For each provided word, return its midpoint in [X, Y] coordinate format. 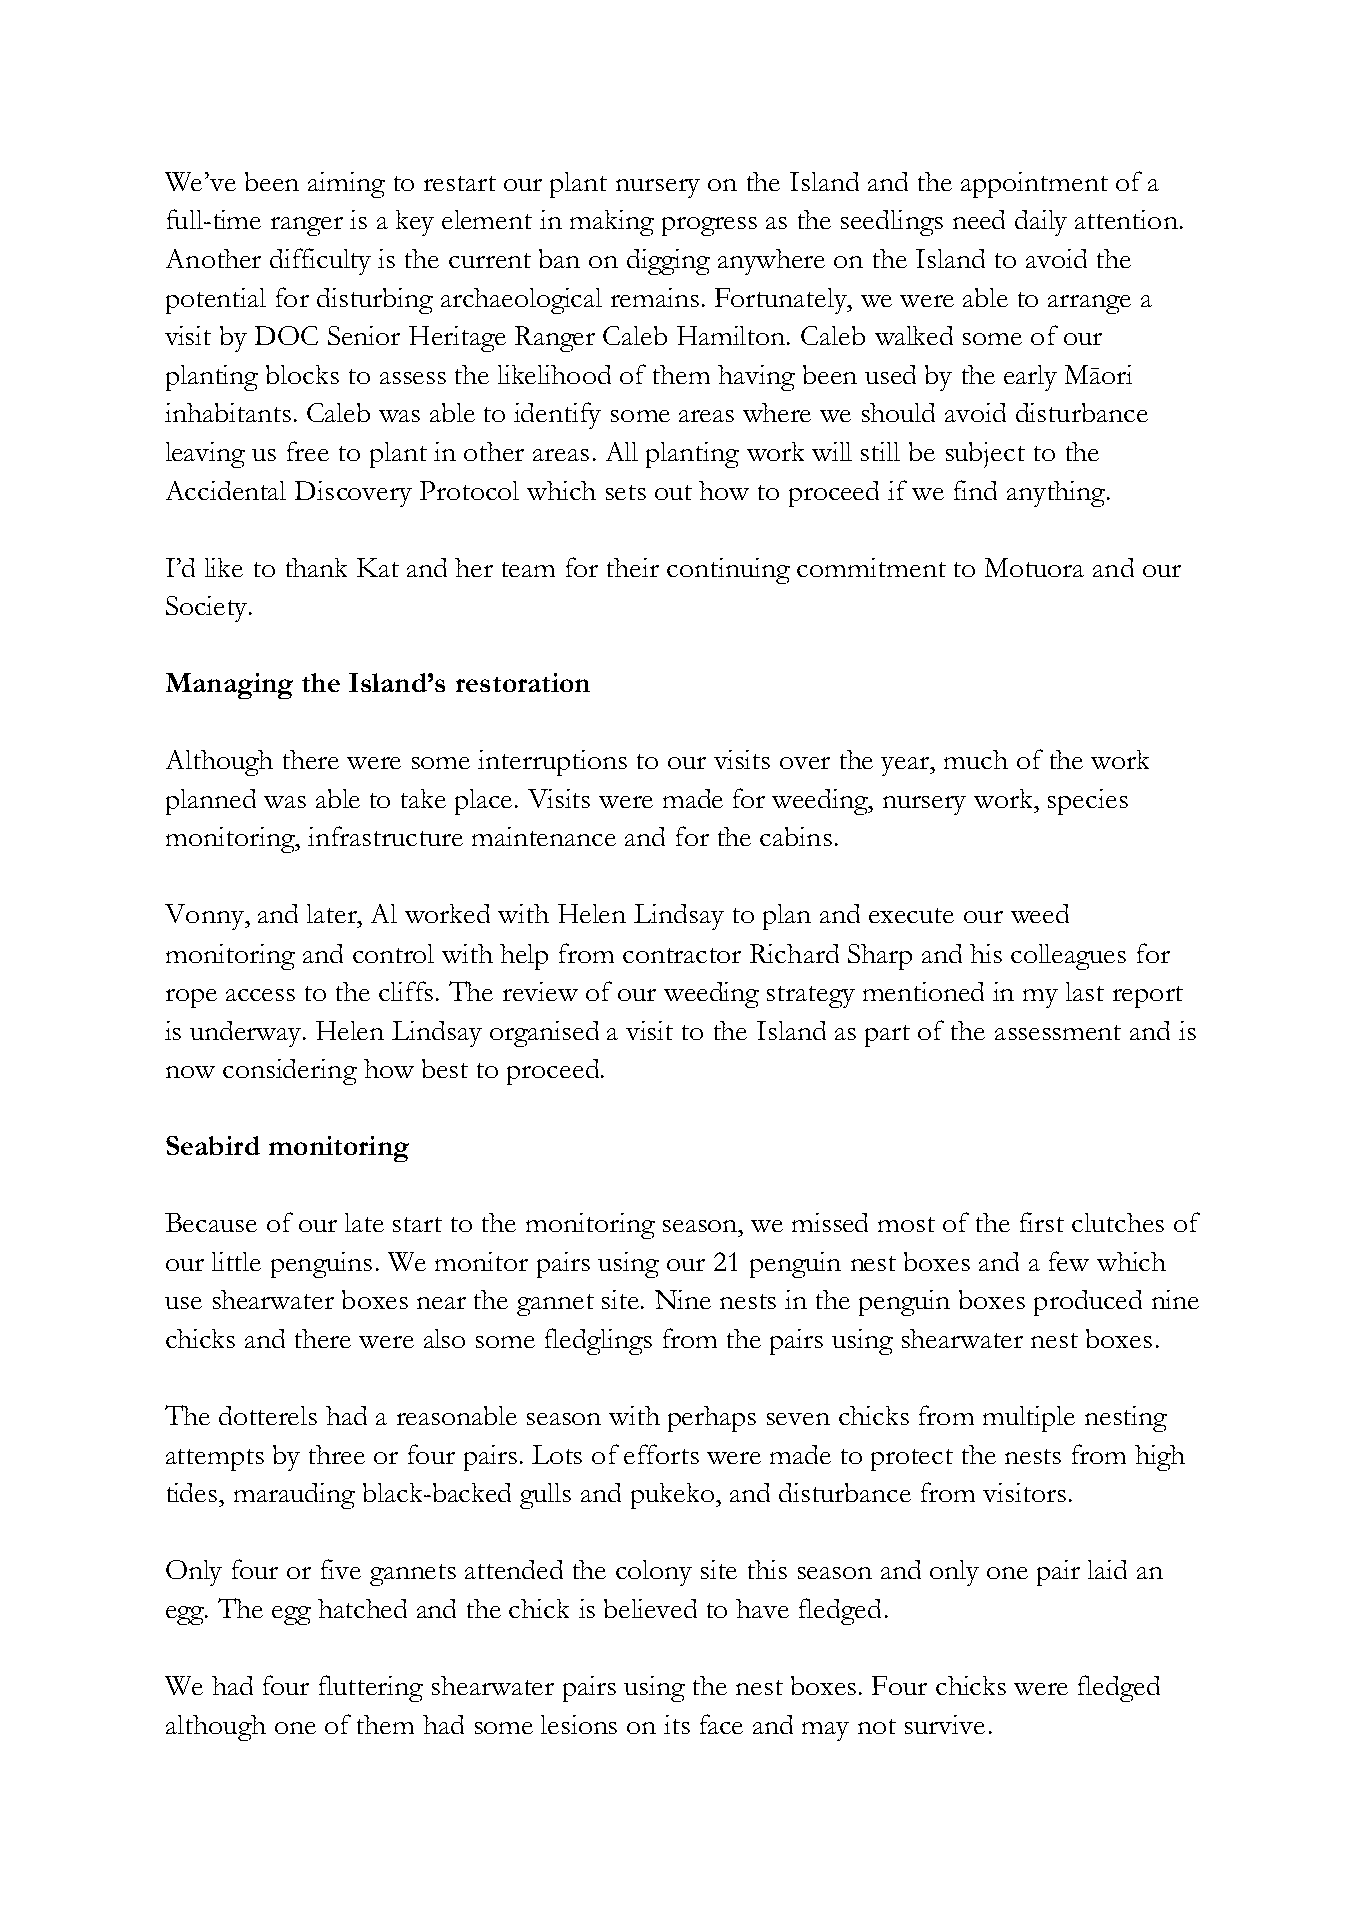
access [260, 995]
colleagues [1068, 957]
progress [709, 226]
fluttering [371, 1688]
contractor [682, 955]
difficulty [320, 261]
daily [1041, 223]
